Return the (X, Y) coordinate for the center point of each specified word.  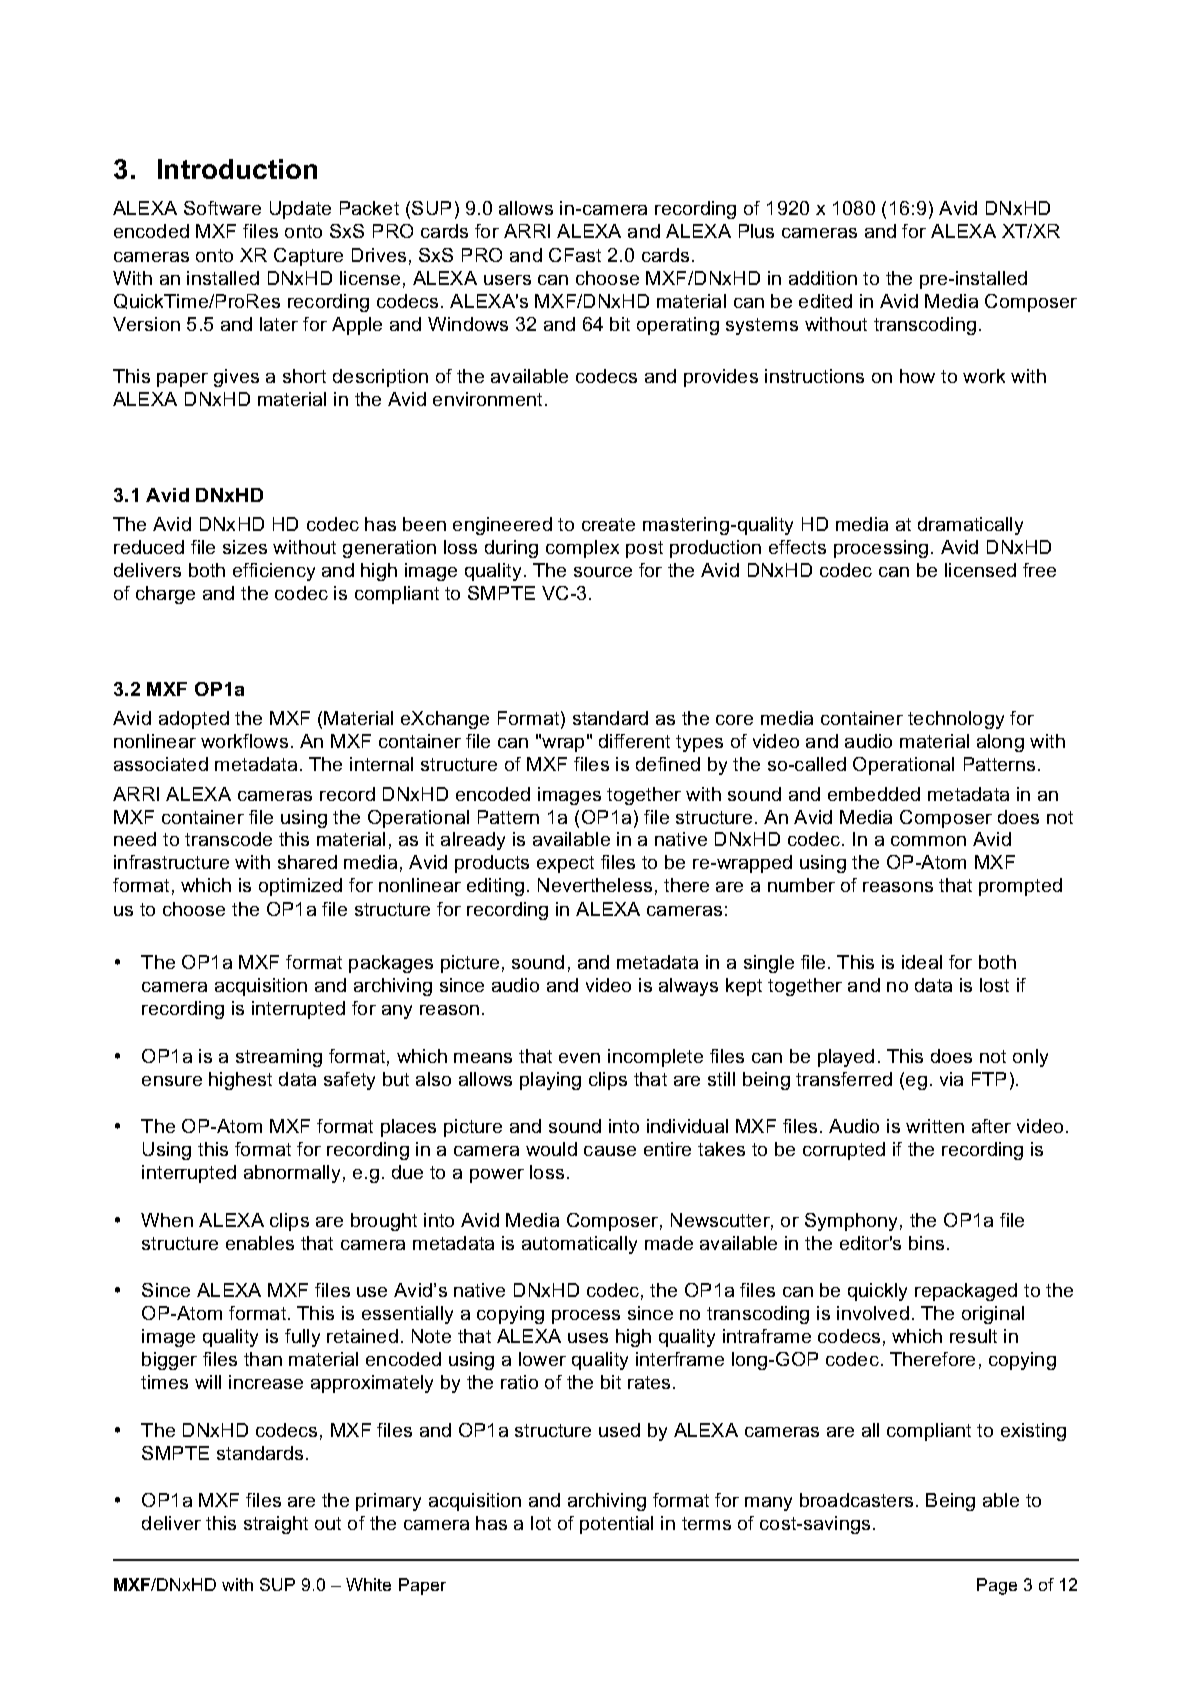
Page (997, 1586)
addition (823, 278)
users (507, 280)
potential (616, 1525)
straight (276, 1525)
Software (222, 208)
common (928, 841)
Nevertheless (595, 885)
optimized (300, 887)
